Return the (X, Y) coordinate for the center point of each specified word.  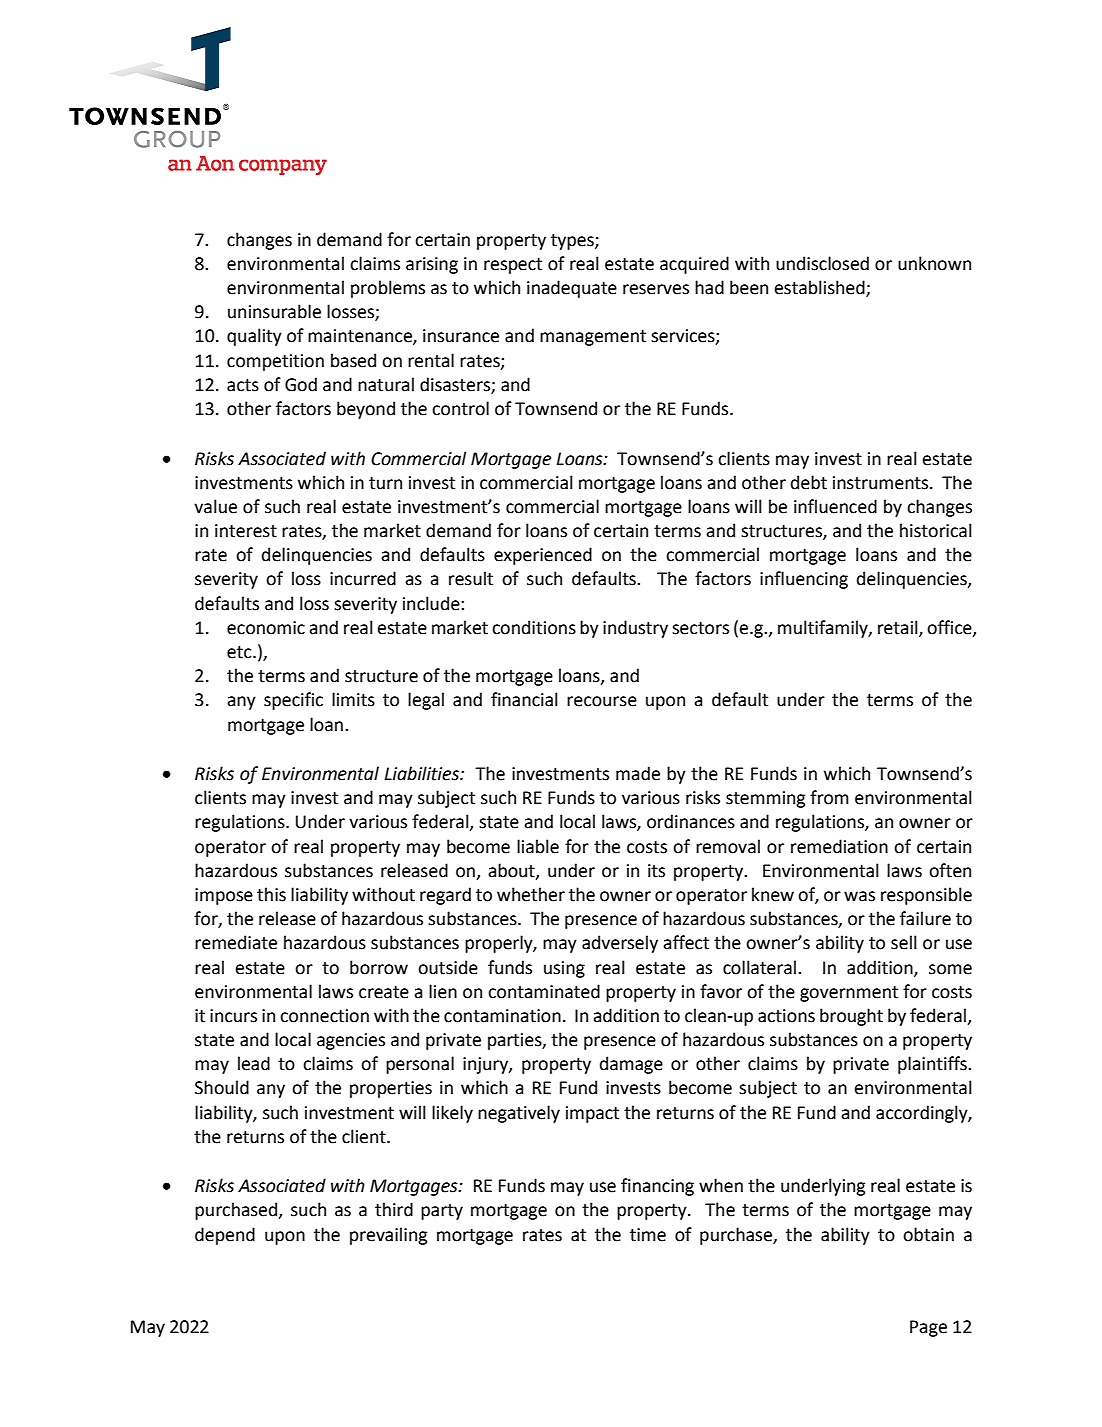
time (648, 1235)
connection (324, 1016)
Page (928, 1328)
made (638, 773)
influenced (835, 506)
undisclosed (822, 263)
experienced (543, 556)
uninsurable (274, 311)
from (829, 797)
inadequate (572, 289)
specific (293, 701)
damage (631, 1065)
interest (246, 531)
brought (851, 1017)
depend (225, 1236)
